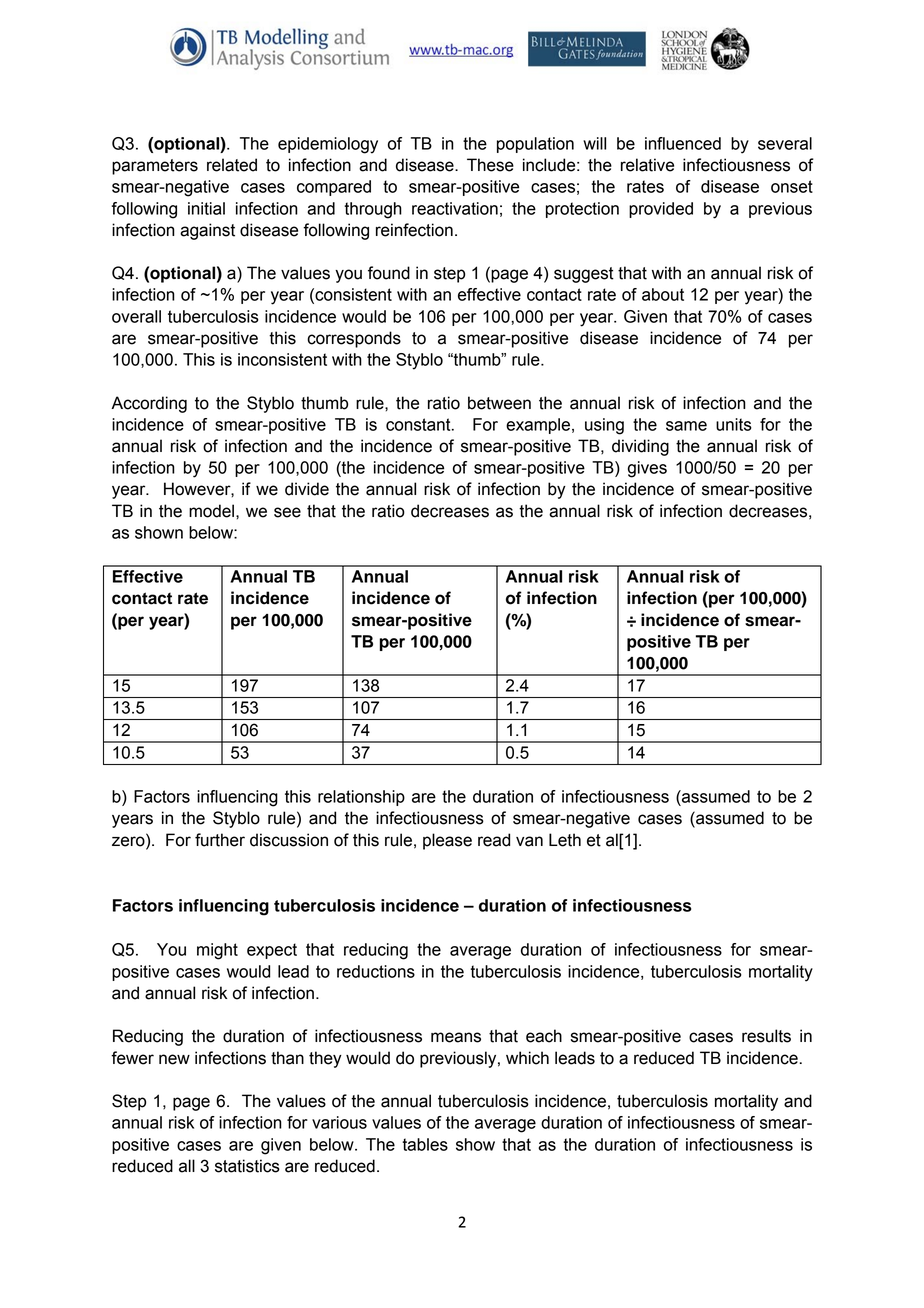 Image resolution: width=924 pixels, height=1308 pixels. What do you see at coordinates (247, 1166) in the screenshot?
I see `statistics` at bounding box center [247, 1166].
